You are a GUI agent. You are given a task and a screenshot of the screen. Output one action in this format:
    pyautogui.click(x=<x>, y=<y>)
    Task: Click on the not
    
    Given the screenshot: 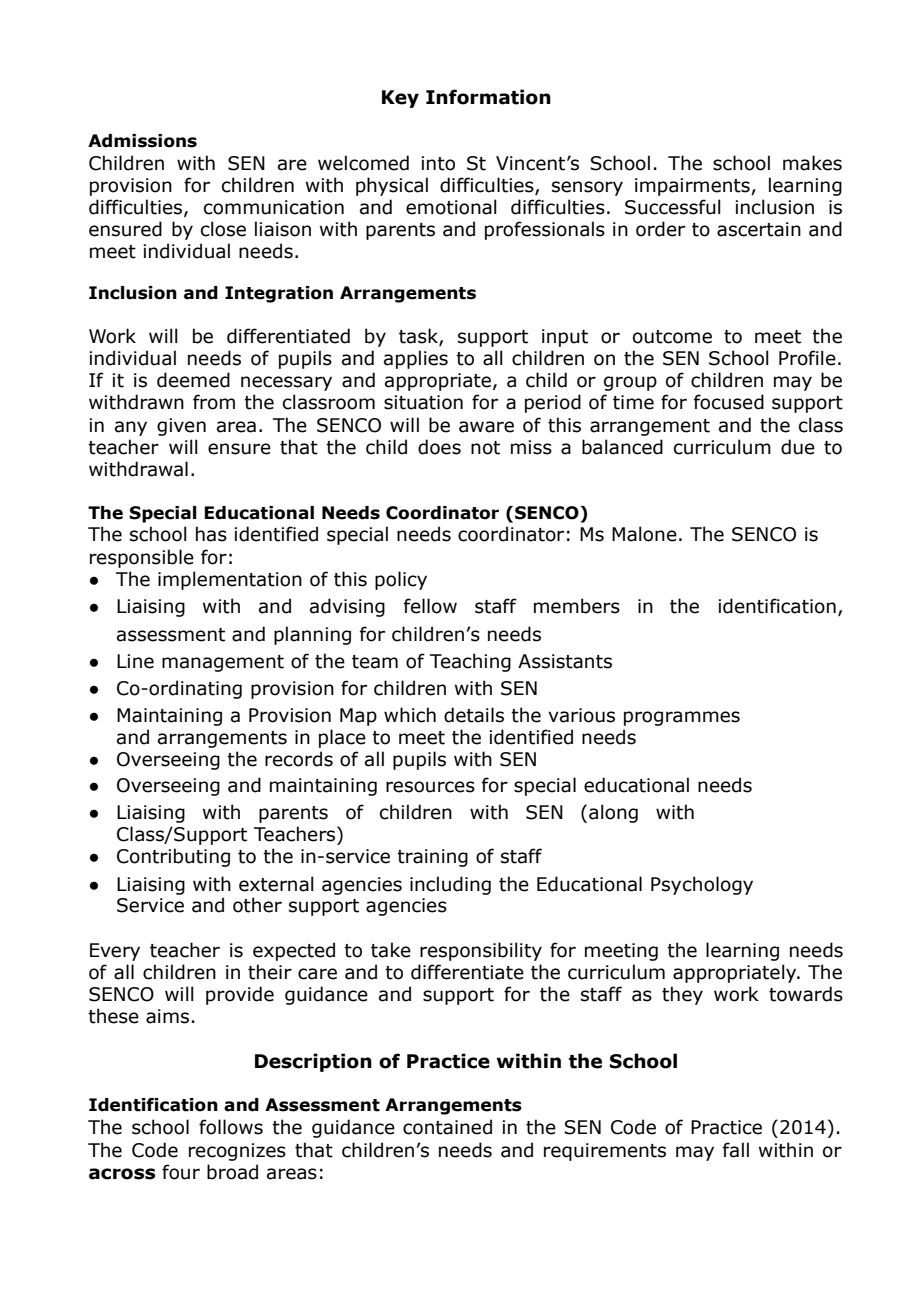 What is the action you would take?
    pyautogui.click(x=485, y=448)
